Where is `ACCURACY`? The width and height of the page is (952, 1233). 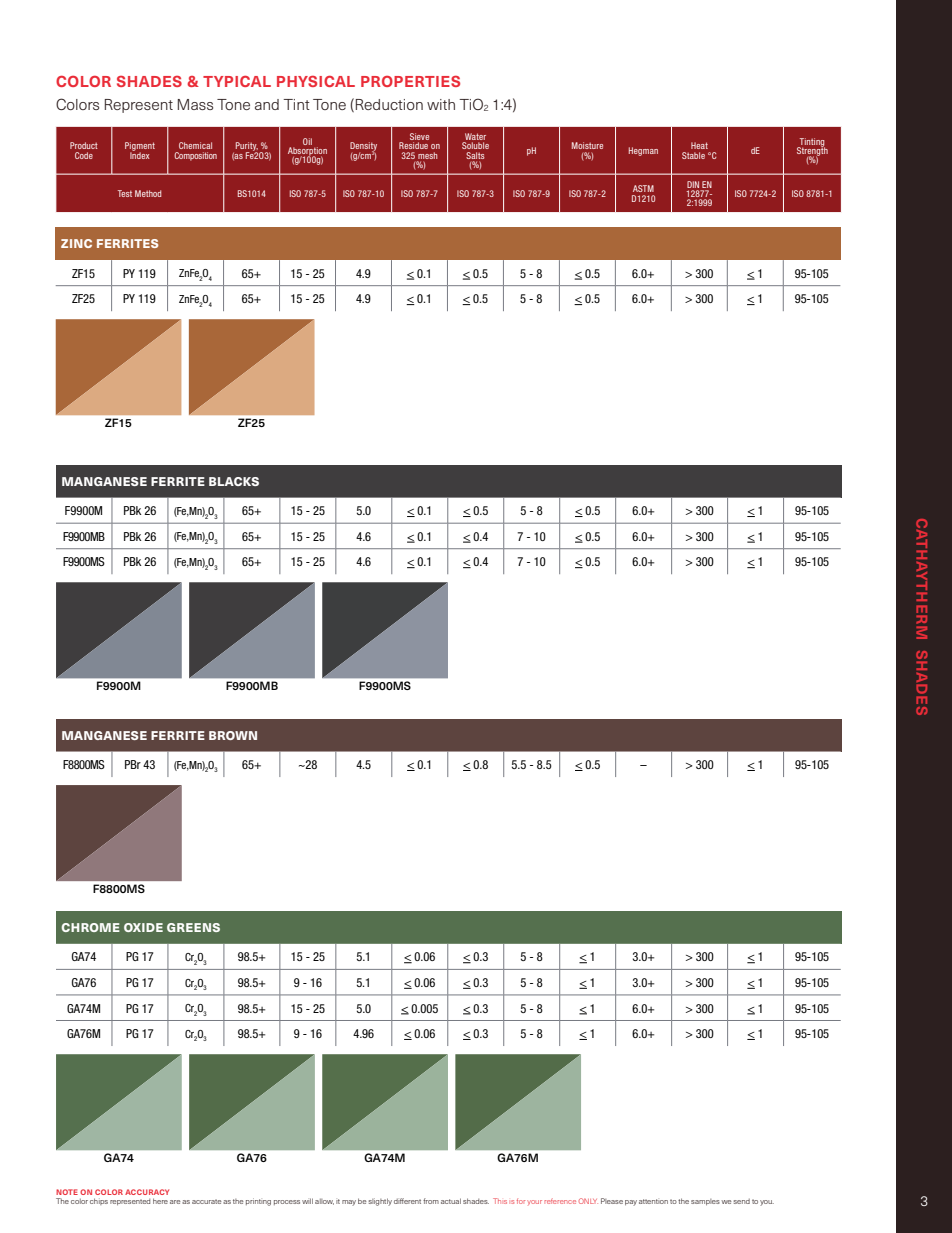 ACCURACY is located at coordinates (147, 1192).
